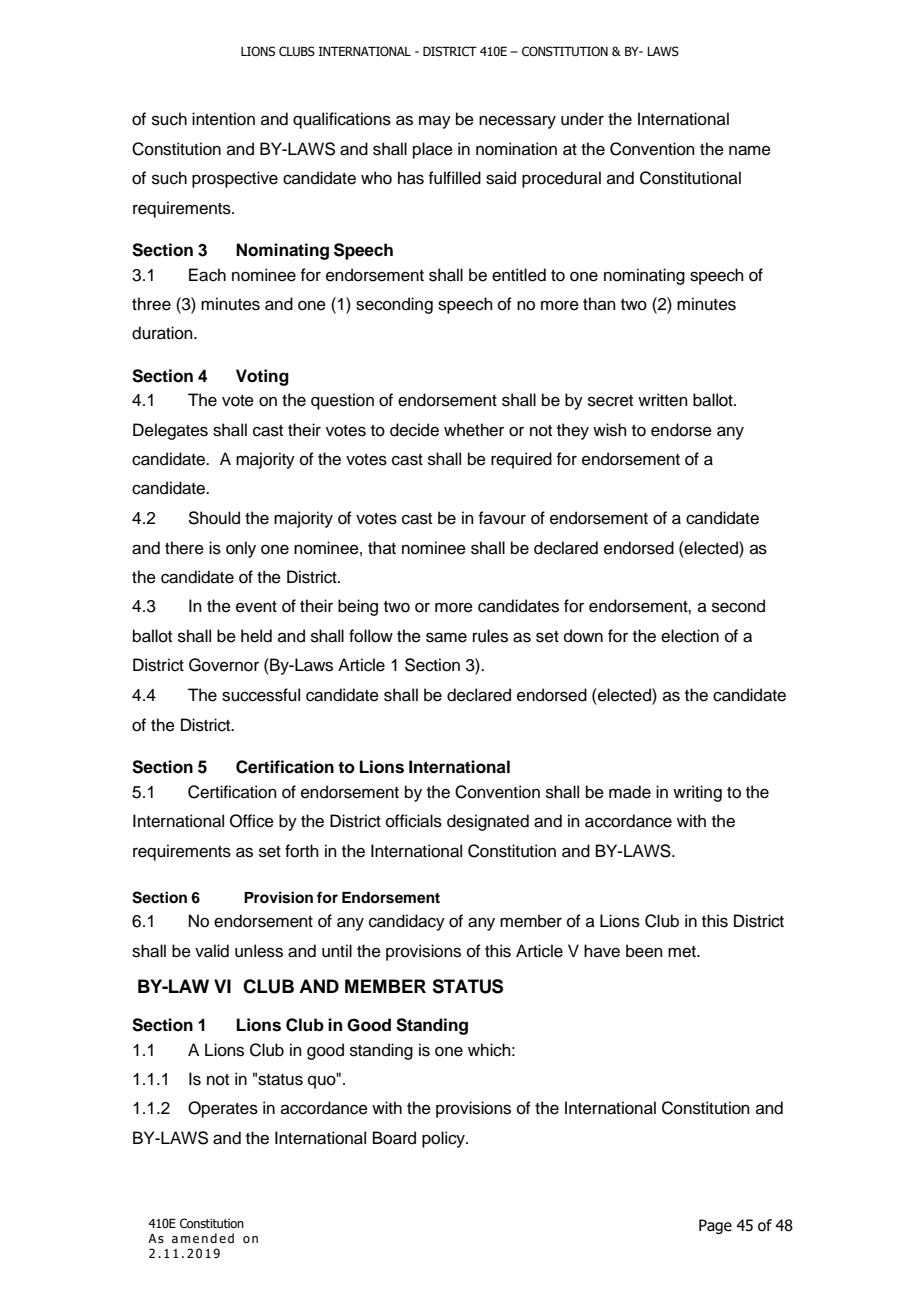 The image size is (924, 1308). Describe the element at coordinates (223, 1109) in the screenshot. I see `Operates` at that location.
